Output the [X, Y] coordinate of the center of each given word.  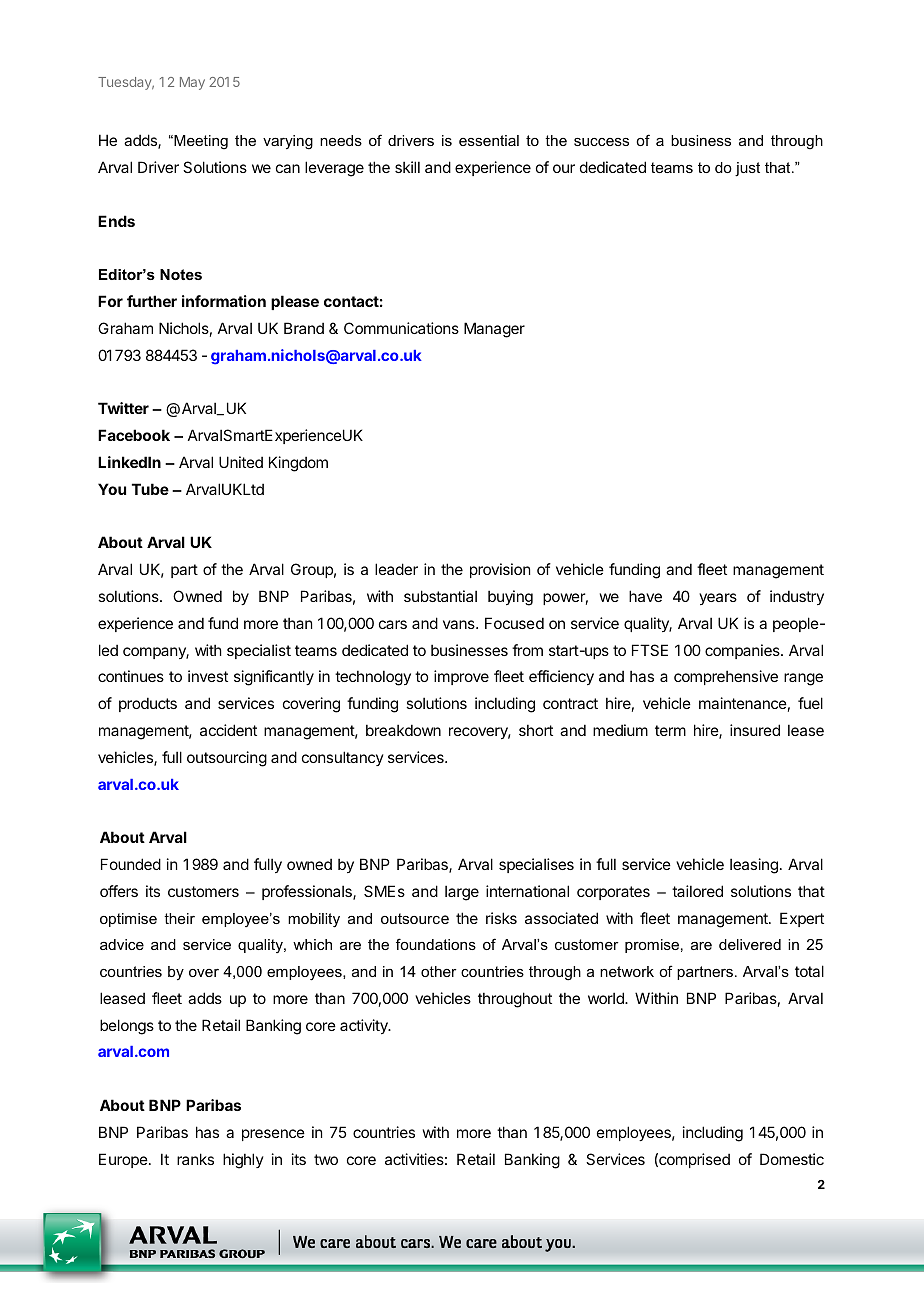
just [747, 169]
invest [208, 676]
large [462, 893]
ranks [195, 1159]
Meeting [200, 142]
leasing [754, 866]
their [179, 918]
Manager [494, 330]
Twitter [123, 408]
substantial [440, 596]
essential [489, 140]
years [718, 599]
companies [743, 651]
